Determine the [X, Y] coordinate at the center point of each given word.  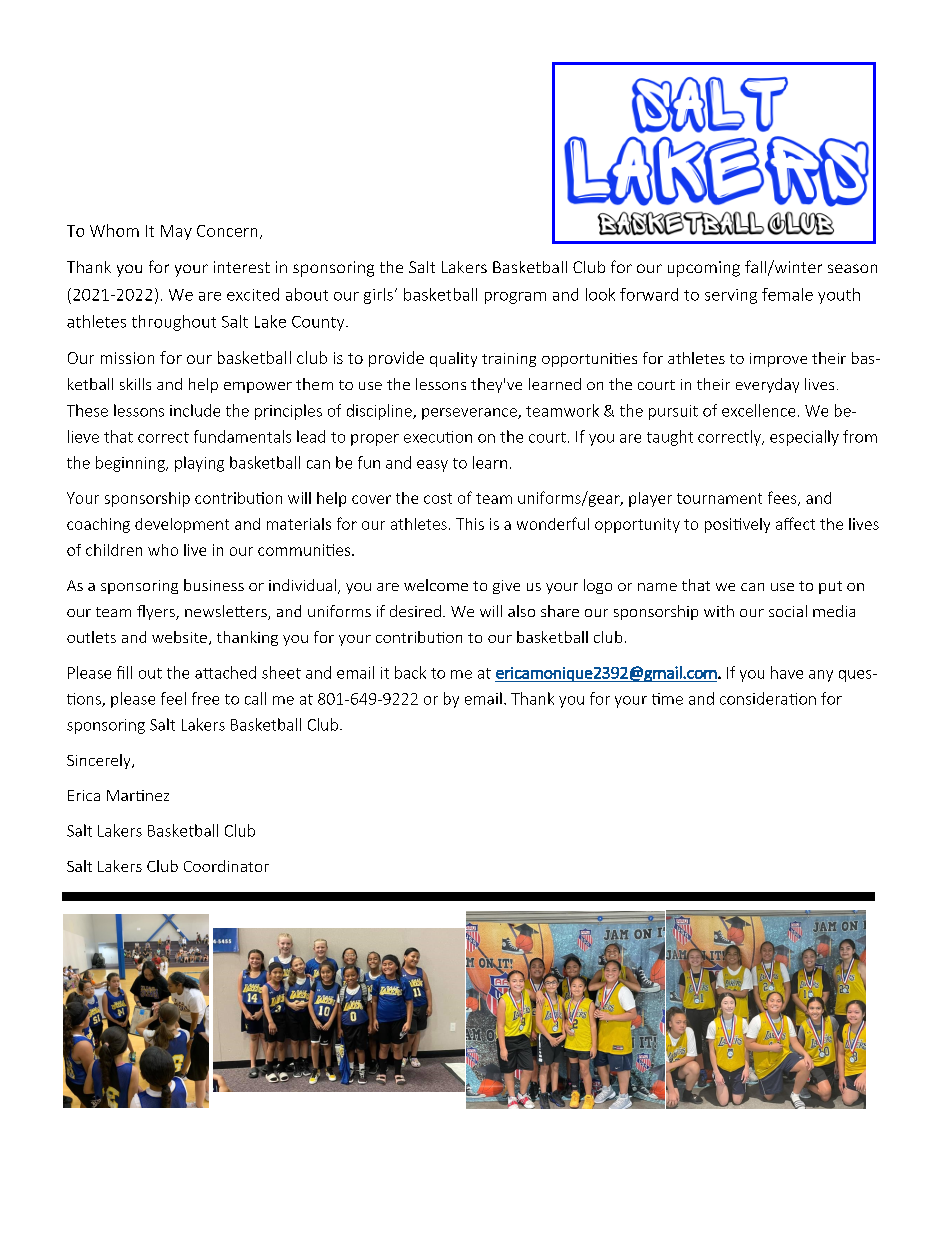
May [176, 232]
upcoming [704, 269]
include [195, 410]
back [410, 672]
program [515, 298]
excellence [758, 410]
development [182, 525]
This [470, 524]
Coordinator [226, 866]
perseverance [470, 414]
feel [173, 698]
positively [737, 525]
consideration [768, 698]
